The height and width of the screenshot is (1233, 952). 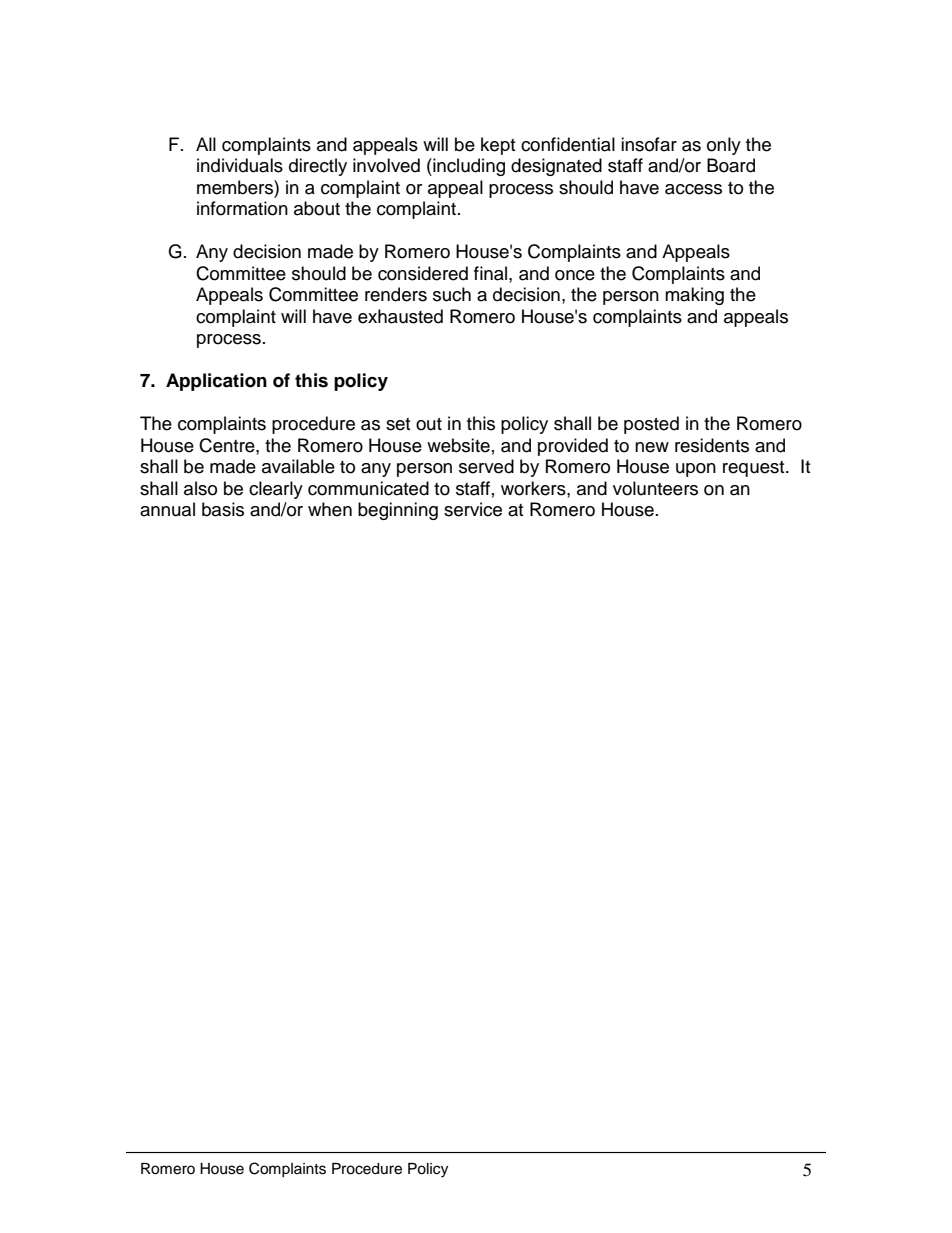 What do you see at coordinates (468, 167) in the screenshot?
I see `including` at bounding box center [468, 167].
